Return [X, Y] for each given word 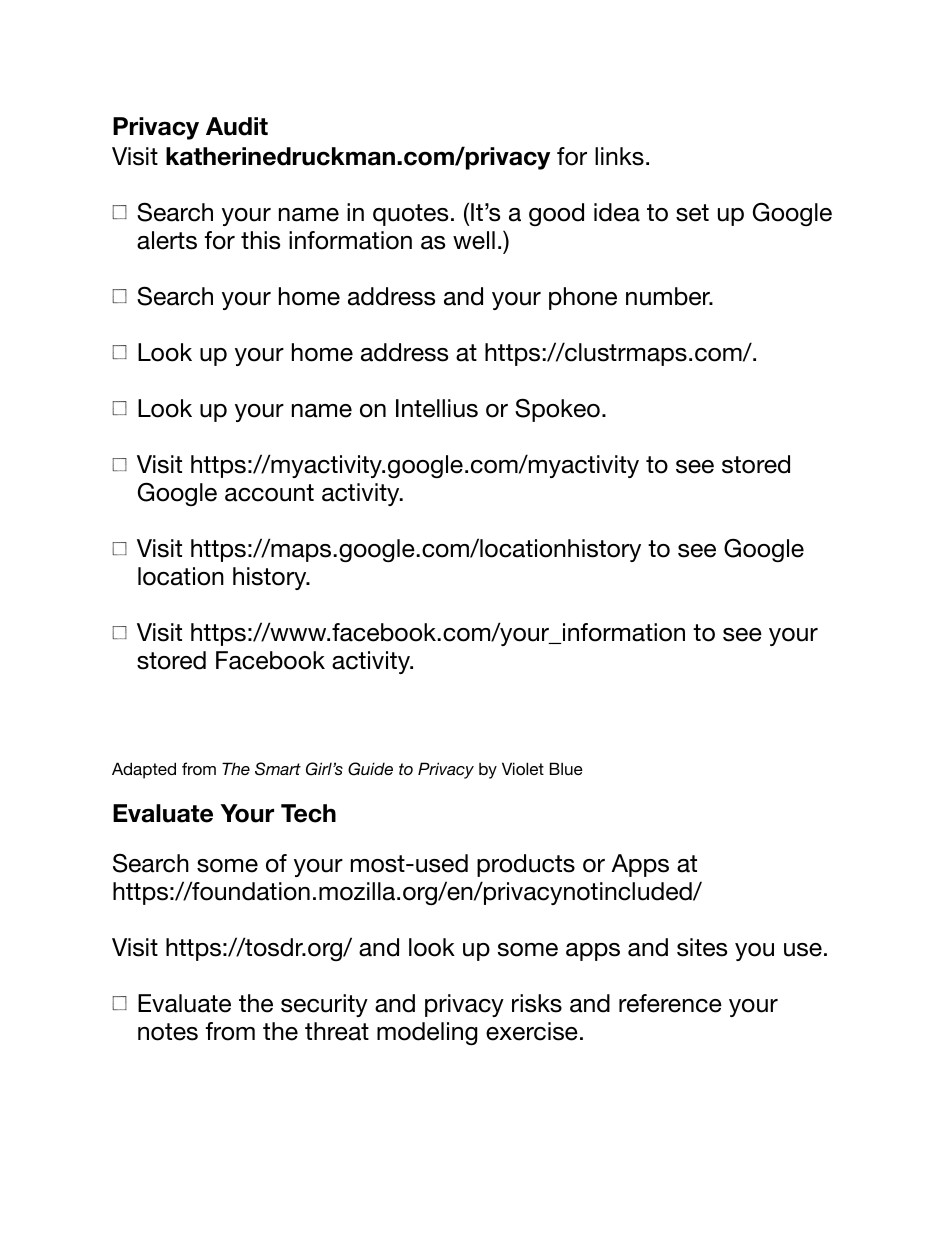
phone [583, 298]
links [619, 156]
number [669, 296]
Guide [370, 769]
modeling [427, 1033]
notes [168, 1032]
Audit [237, 126]
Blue [566, 768]
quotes [410, 215]
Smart [278, 769]
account [269, 493]
